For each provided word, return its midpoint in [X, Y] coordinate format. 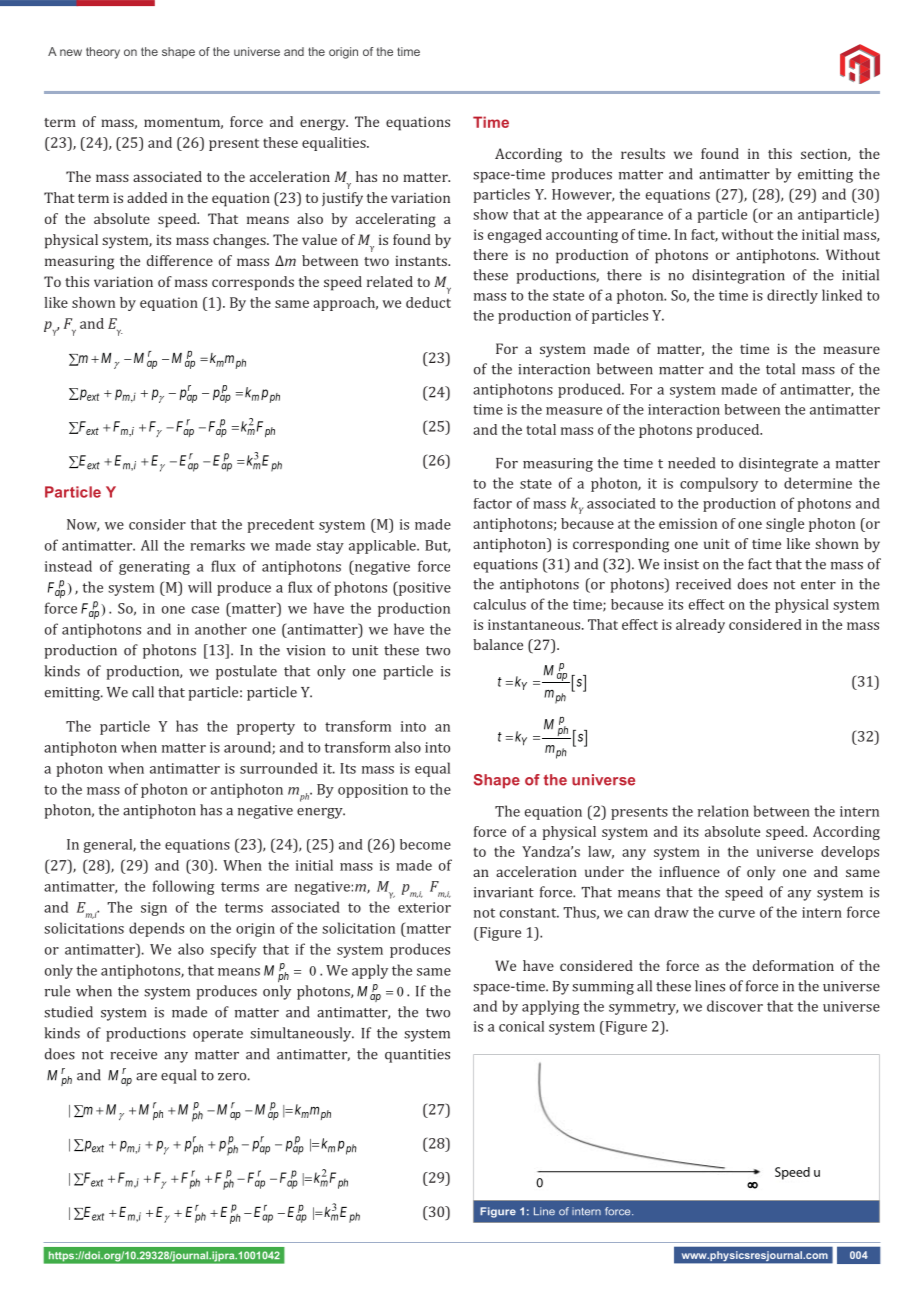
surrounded [279, 768]
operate [218, 1035]
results [643, 153]
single [785, 525]
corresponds [253, 283]
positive [423, 588]
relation [723, 811]
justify [342, 199]
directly [792, 296]
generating [154, 568]
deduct [428, 302]
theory [103, 53]
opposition [373, 791]
